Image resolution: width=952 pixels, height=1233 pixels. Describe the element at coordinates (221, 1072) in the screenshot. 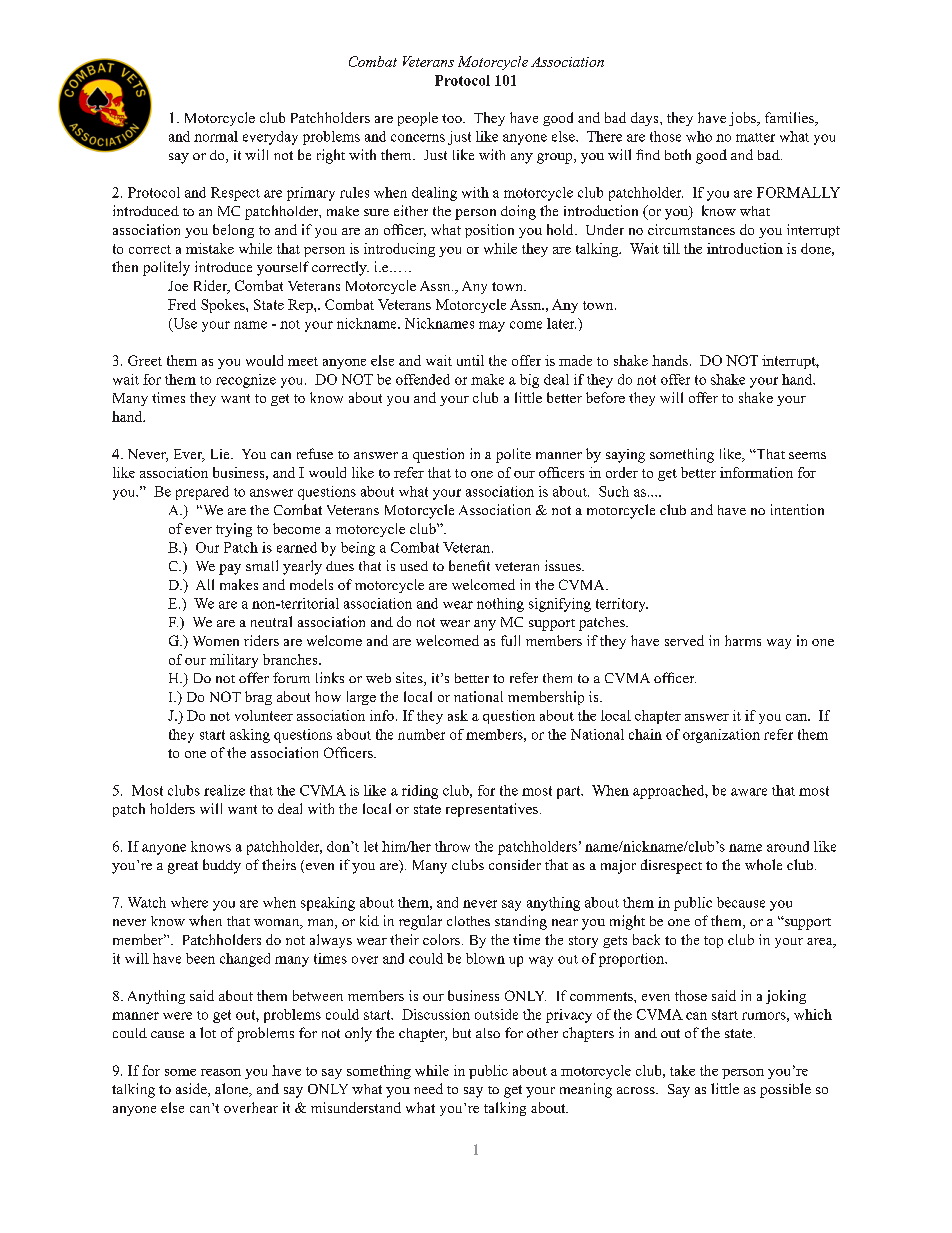

I see `reason` at that location.
